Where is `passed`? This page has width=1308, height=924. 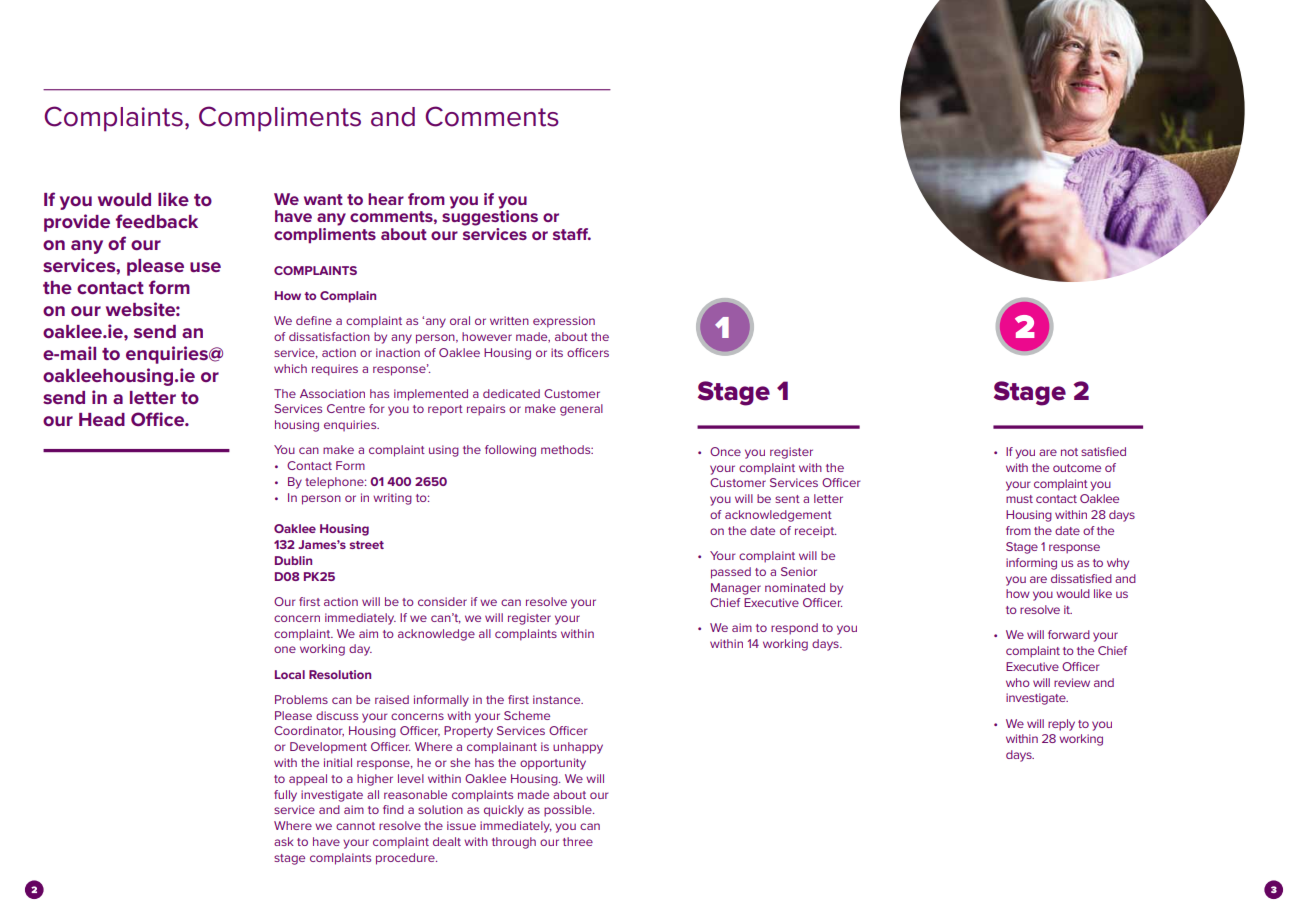 passed is located at coordinates (731, 573).
